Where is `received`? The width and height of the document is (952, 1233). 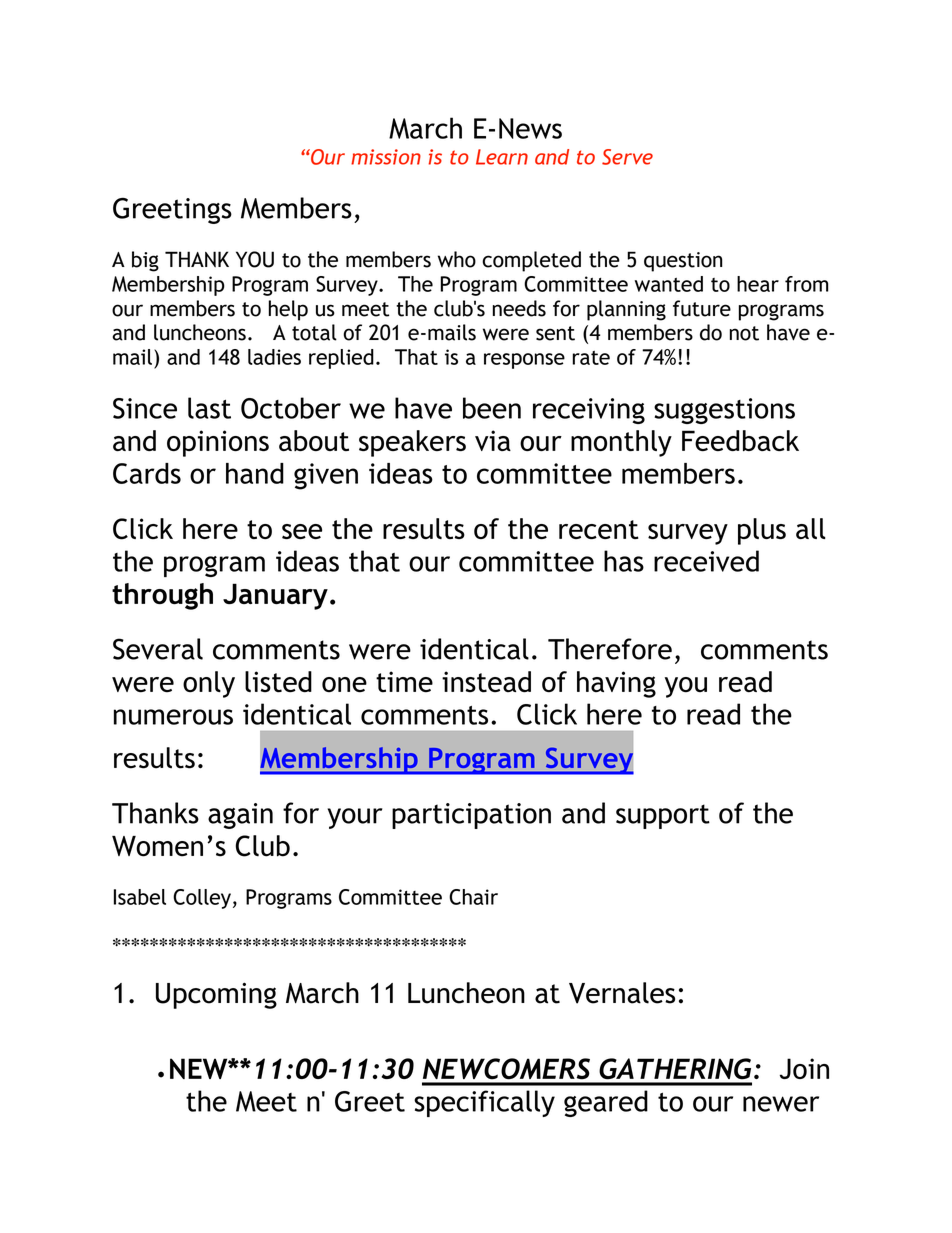
received is located at coordinates (706, 561).
